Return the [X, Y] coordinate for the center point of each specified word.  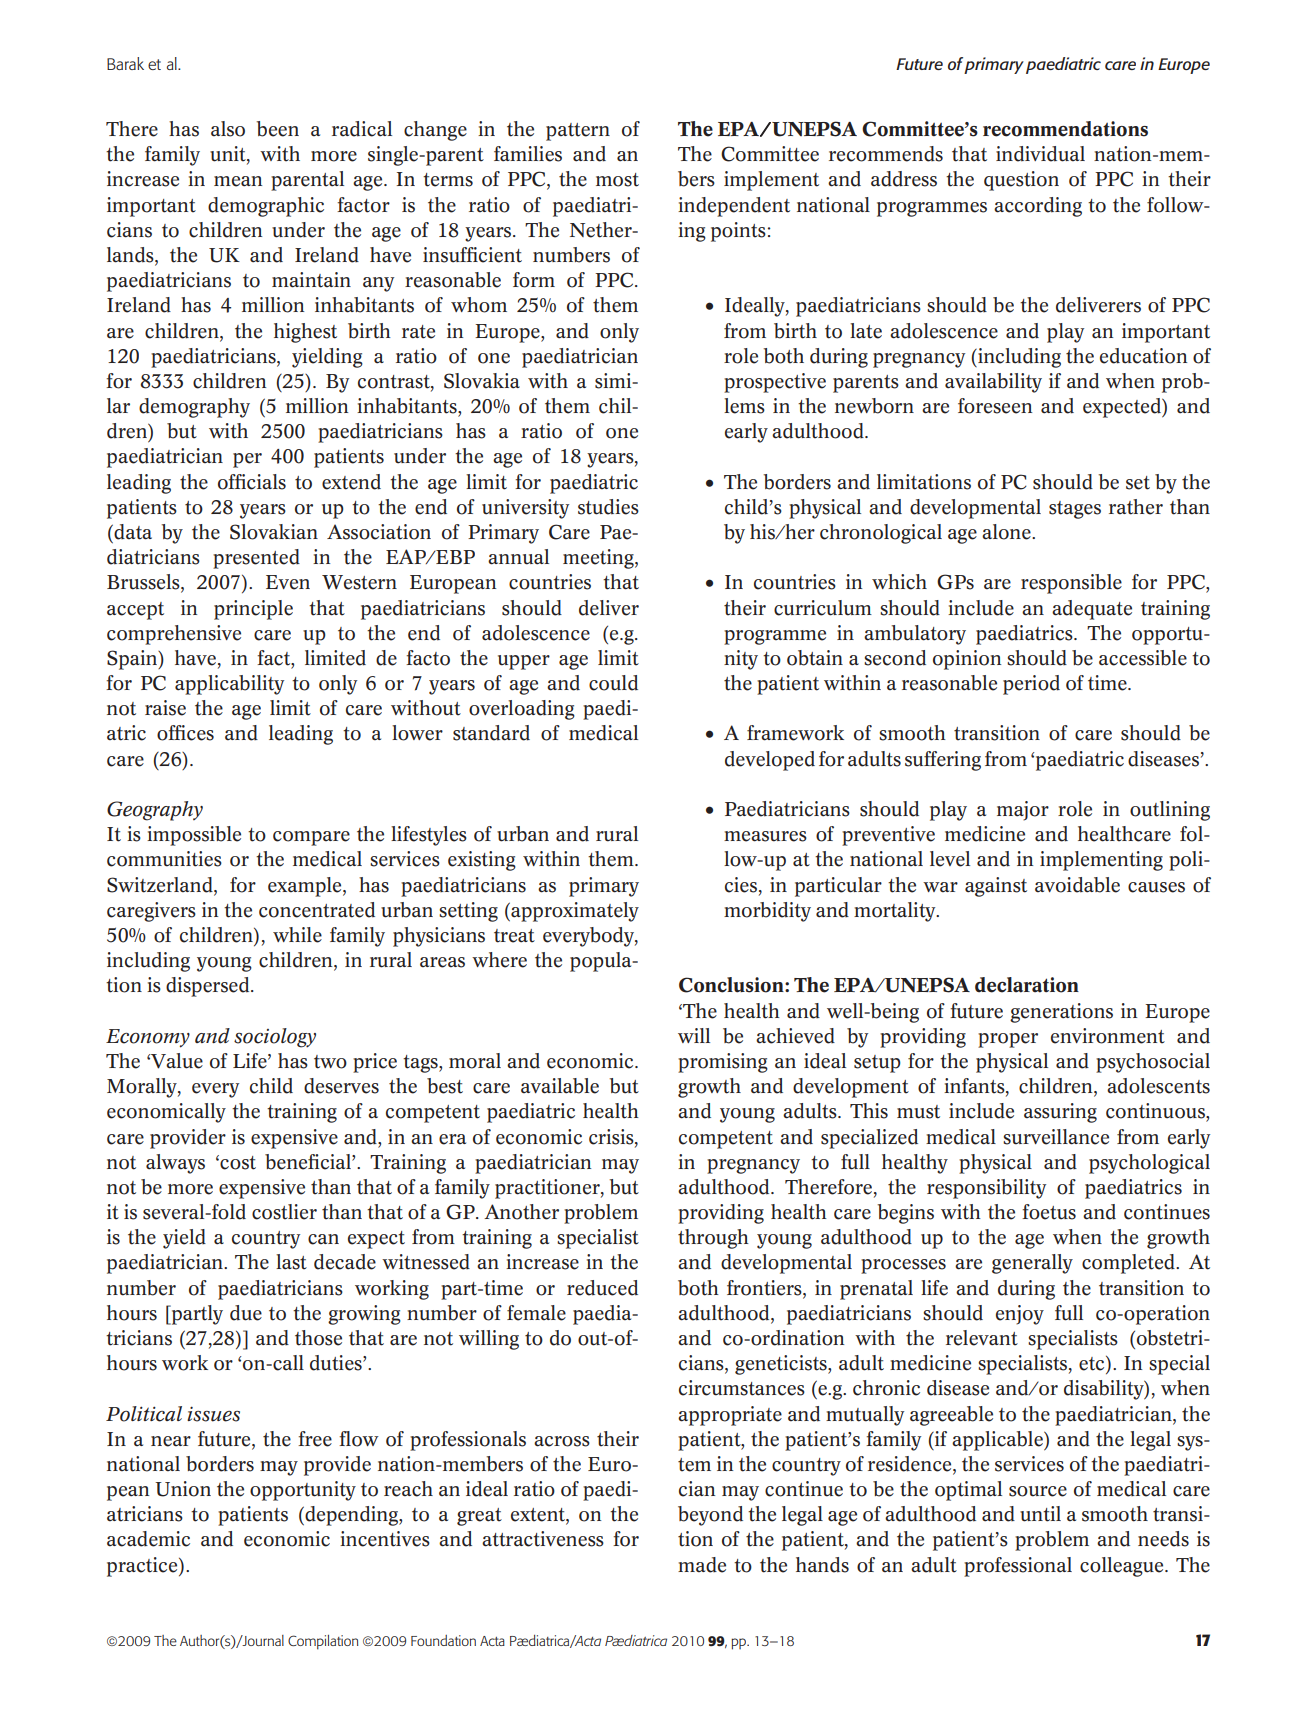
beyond [710, 1516]
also [228, 129]
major [1023, 811]
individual [1040, 154]
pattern [578, 132]
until [1040, 1514]
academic [148, 1539]
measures [765, 836]
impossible [194, 836]
